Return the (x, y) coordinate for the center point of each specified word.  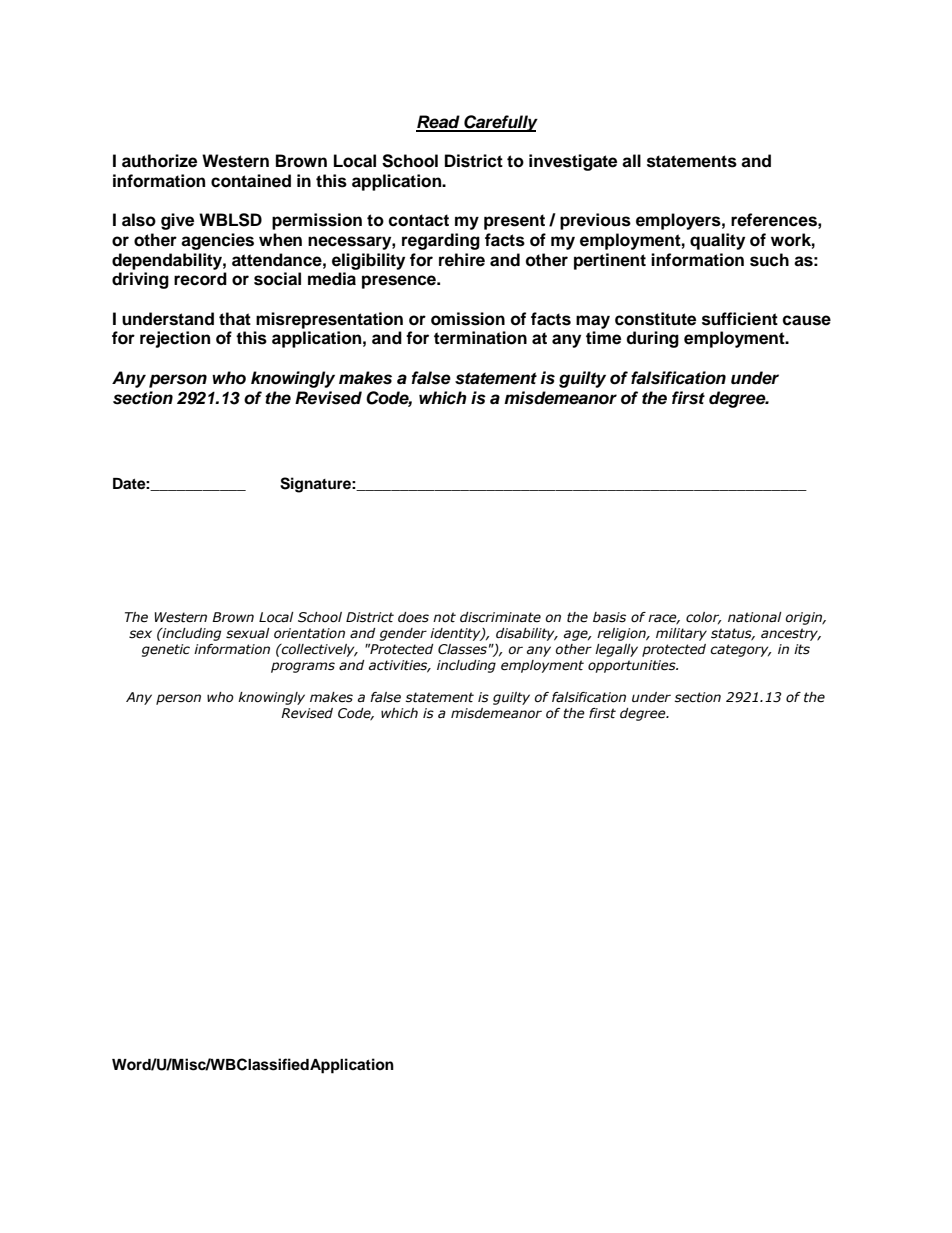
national (755, 617)
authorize (159, 161)
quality (717, 241)
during (652, 339)
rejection (175, 339)
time (603, 338)
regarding (441, 241)
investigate (573, 162)
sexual (248, 633)
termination (480, 338)
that (235, 319)
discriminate (500, 617)
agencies (217, 241)
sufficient (740, 319)
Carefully (500, 123)
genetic (166, 650)
